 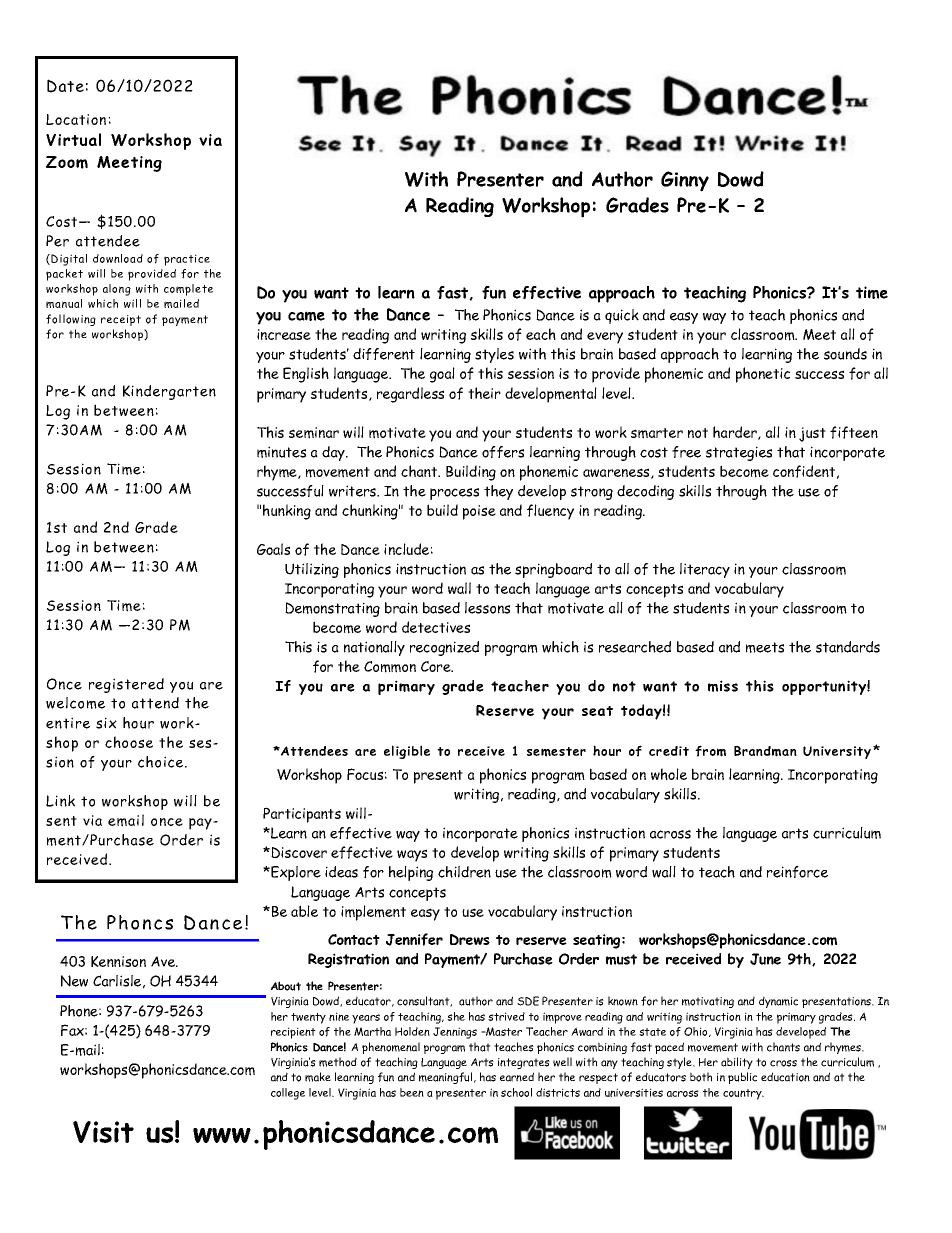 What do you see at coordinates (103, 1132) in the screenshot?
I see `Visit` at bounding box center [103, 1132].
